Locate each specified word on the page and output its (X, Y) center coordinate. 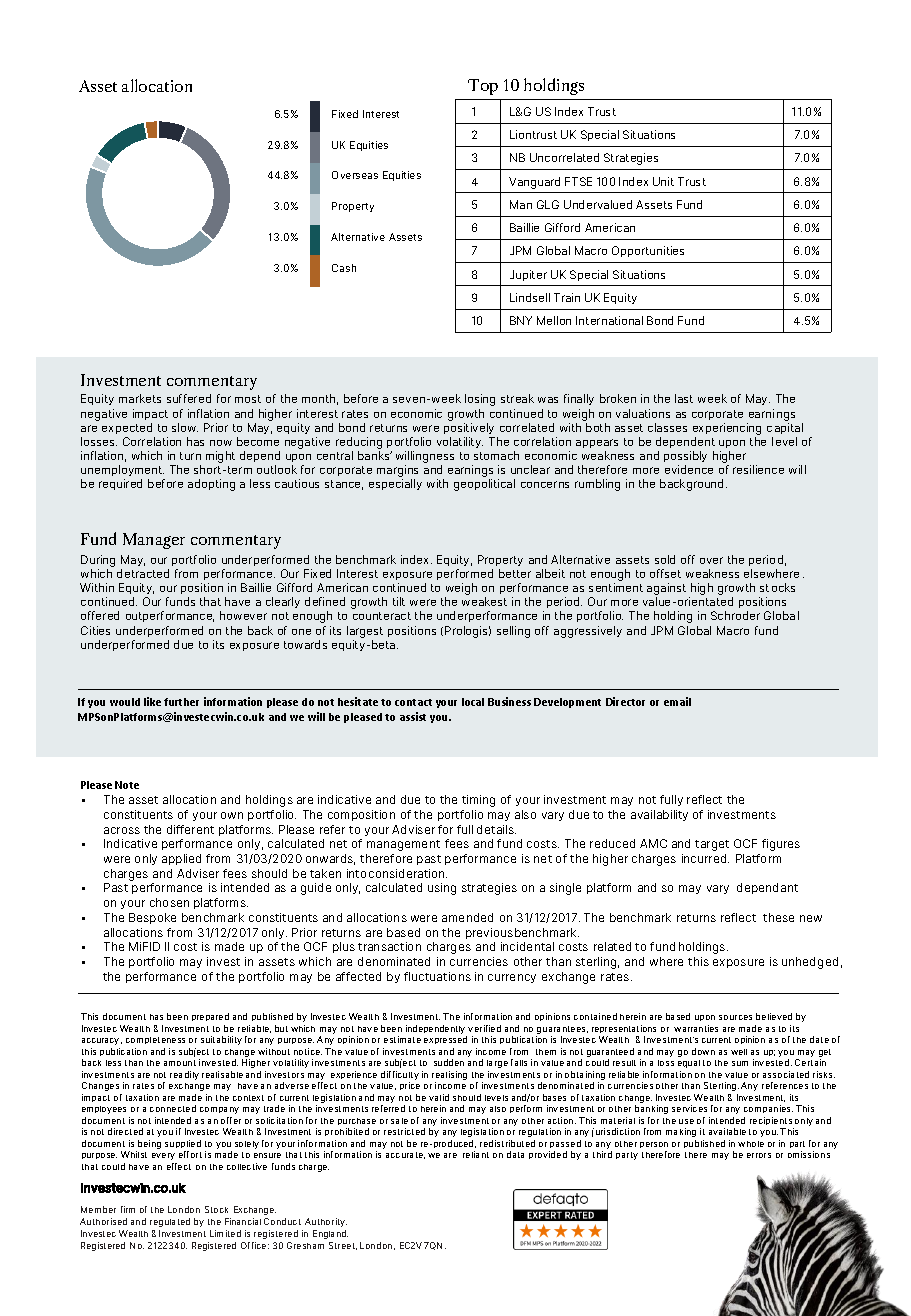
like (152, 701)
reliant (476, 1154)
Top (483, 87)
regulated (170, 1222)
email (677, 701)
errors (759, 1155)
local (473, 702)
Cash (344, 268)
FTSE (578, 181)
